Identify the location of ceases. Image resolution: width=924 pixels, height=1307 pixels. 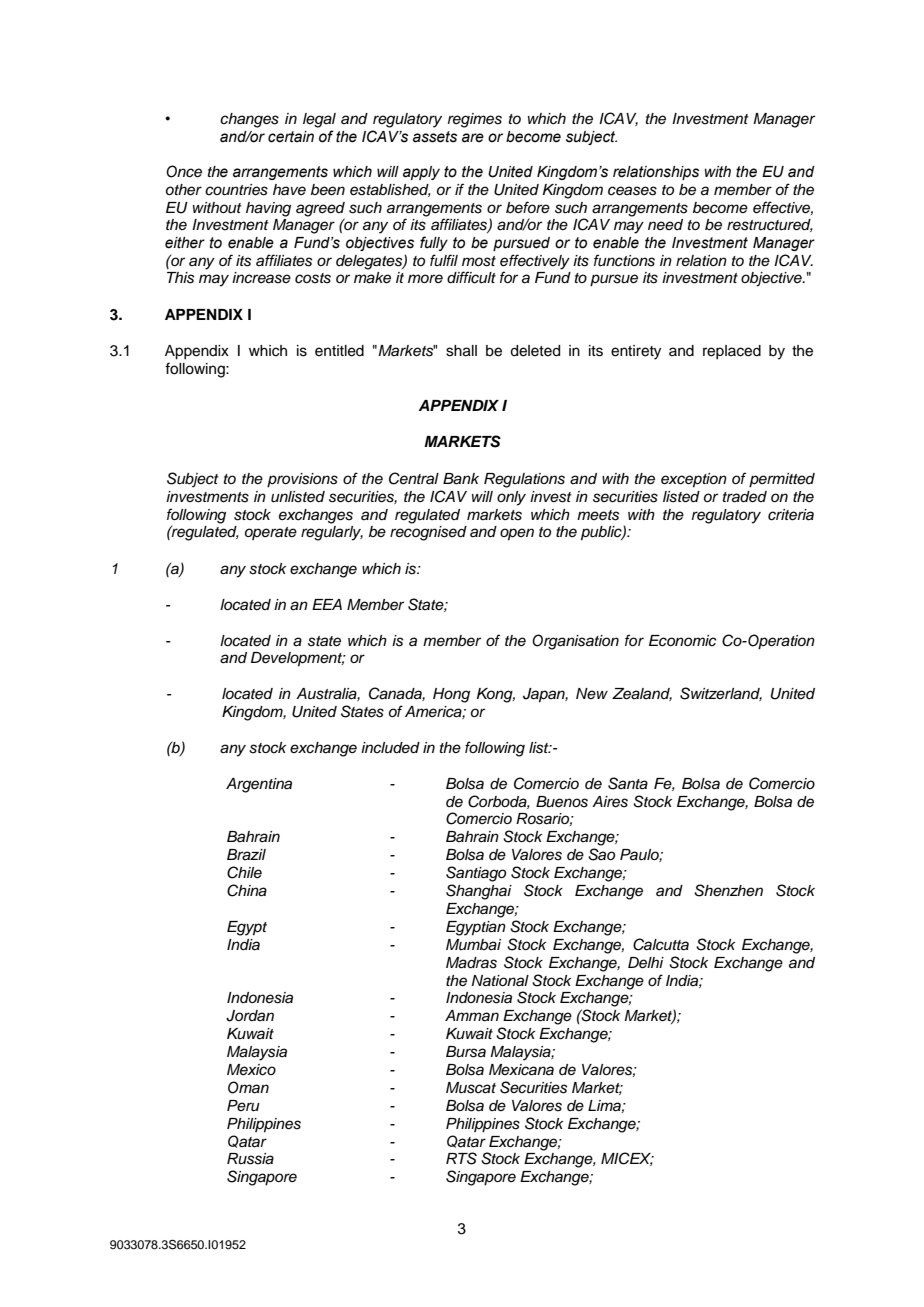
(632, 191).
